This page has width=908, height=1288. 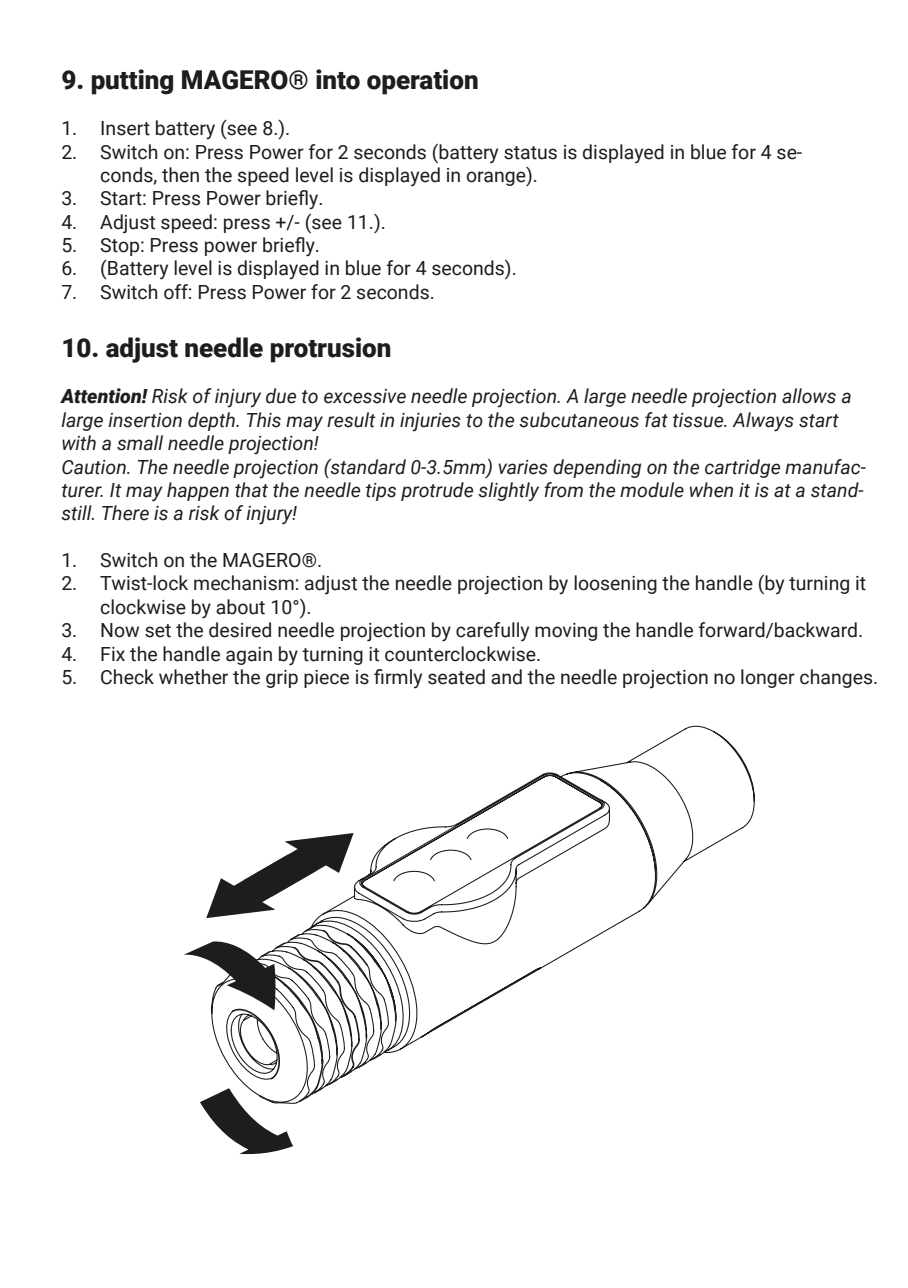 I want to click on whether, so click(x=193, y=677).
